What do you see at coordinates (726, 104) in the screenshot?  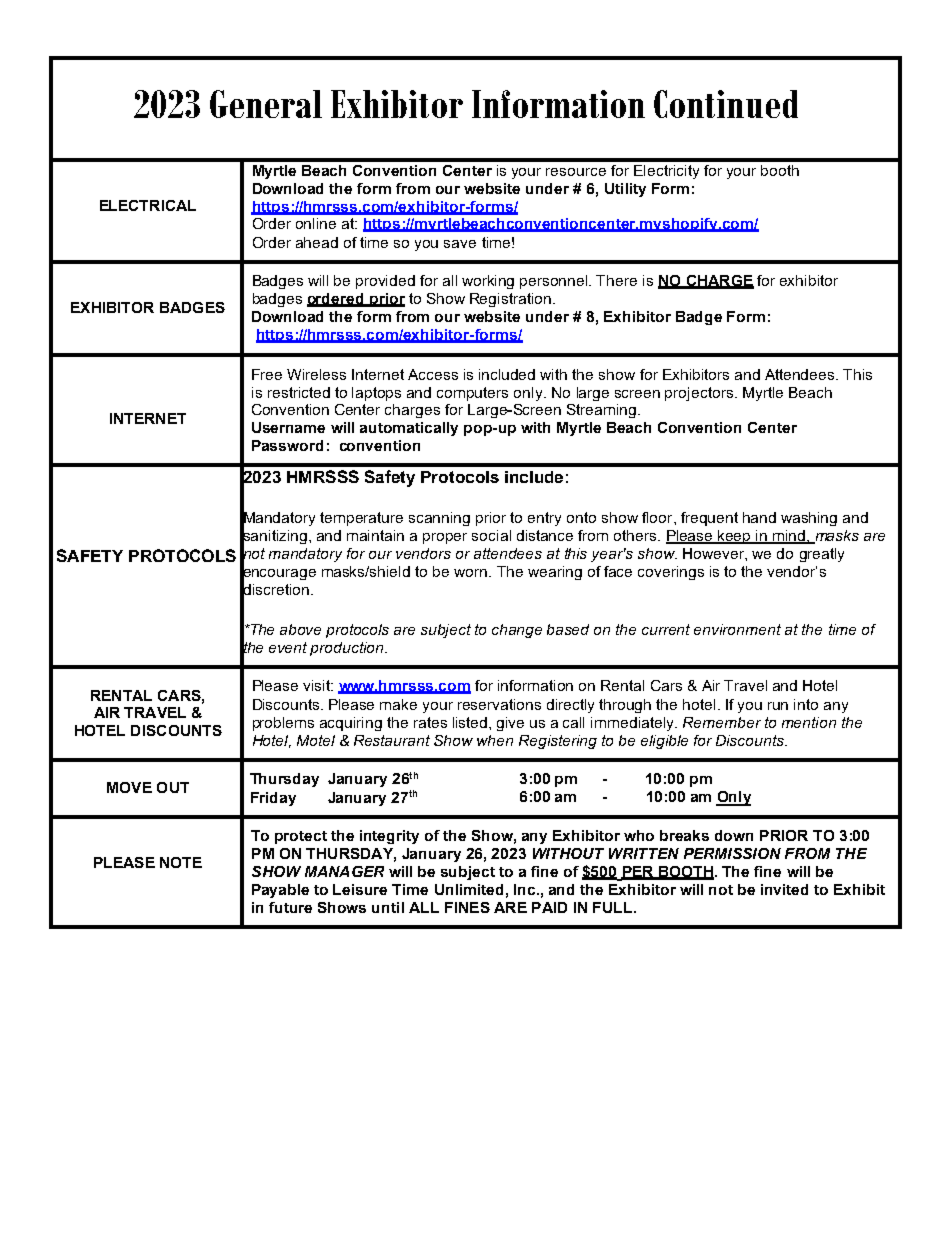 I see `Continued` at bounding box center [726, 104].
